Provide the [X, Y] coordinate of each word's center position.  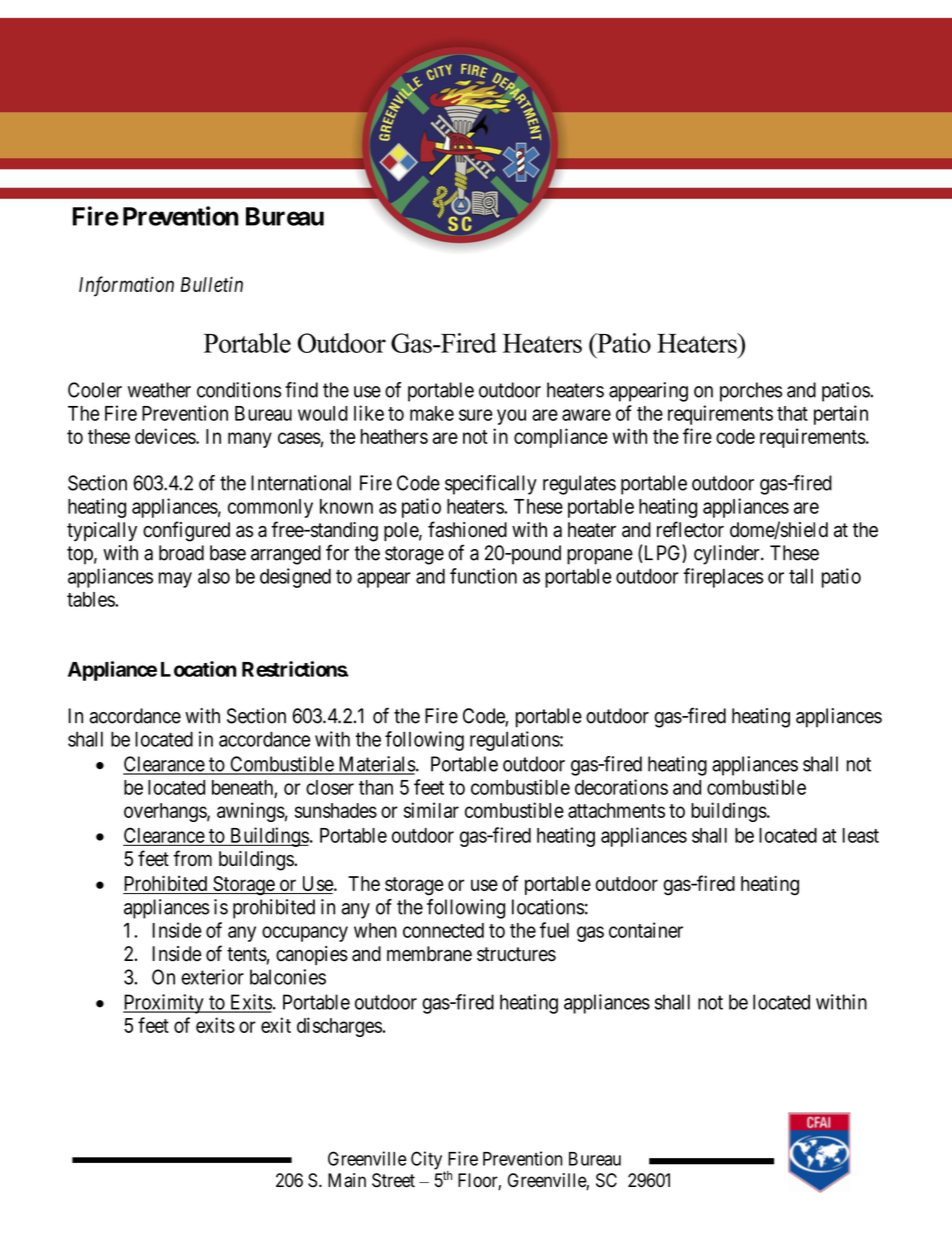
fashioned [467, 529]
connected [443, 930]
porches [751, 392]
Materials [376, 765]
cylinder [728, 555]
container [646, 930]
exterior [212, 977]
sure [476, 415]
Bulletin [212, 284]
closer [330, 787]
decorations [621, 787]
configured [186, 531]
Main [347, 1180]
